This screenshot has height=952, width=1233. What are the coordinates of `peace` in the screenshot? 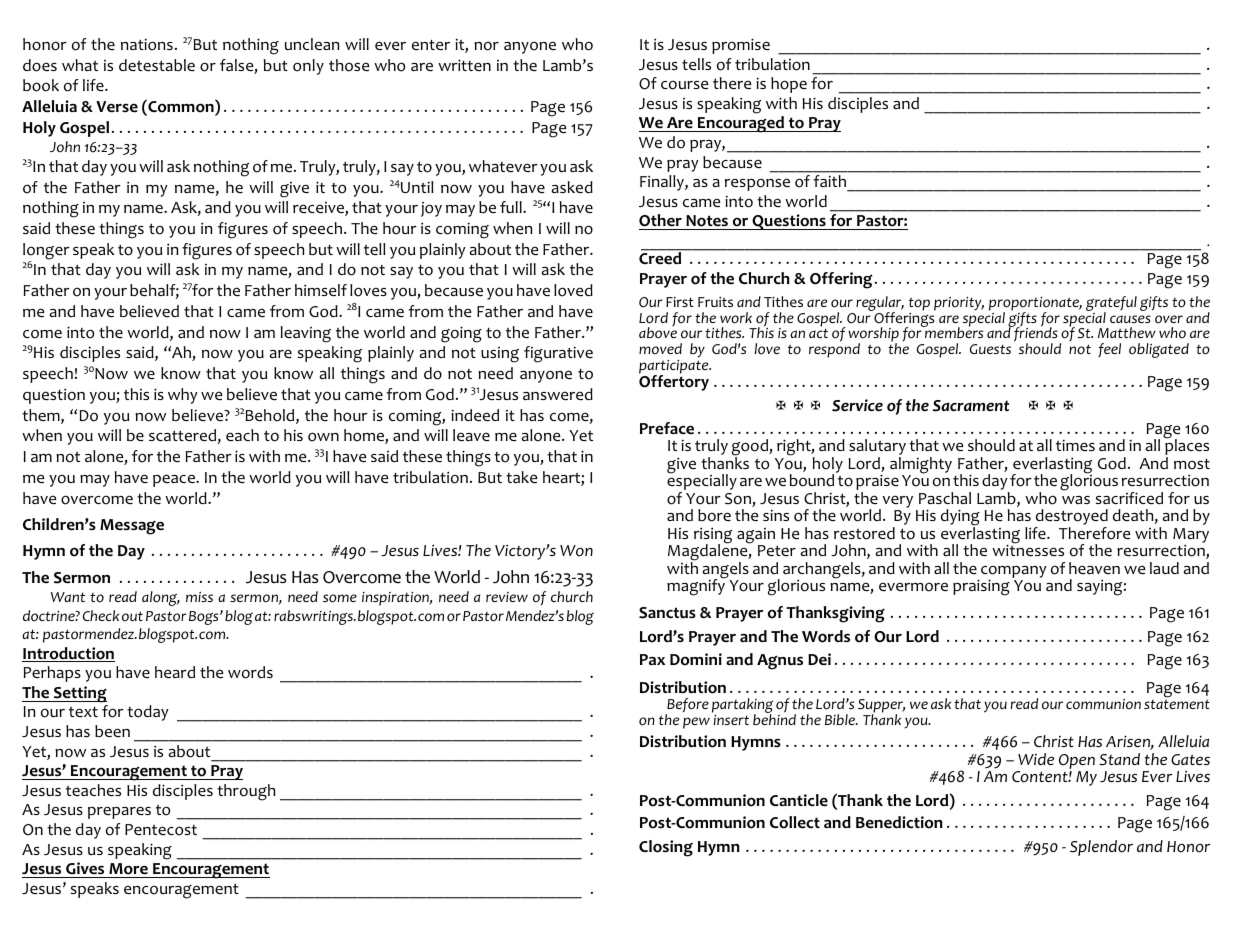 It's located at (175, 480).
